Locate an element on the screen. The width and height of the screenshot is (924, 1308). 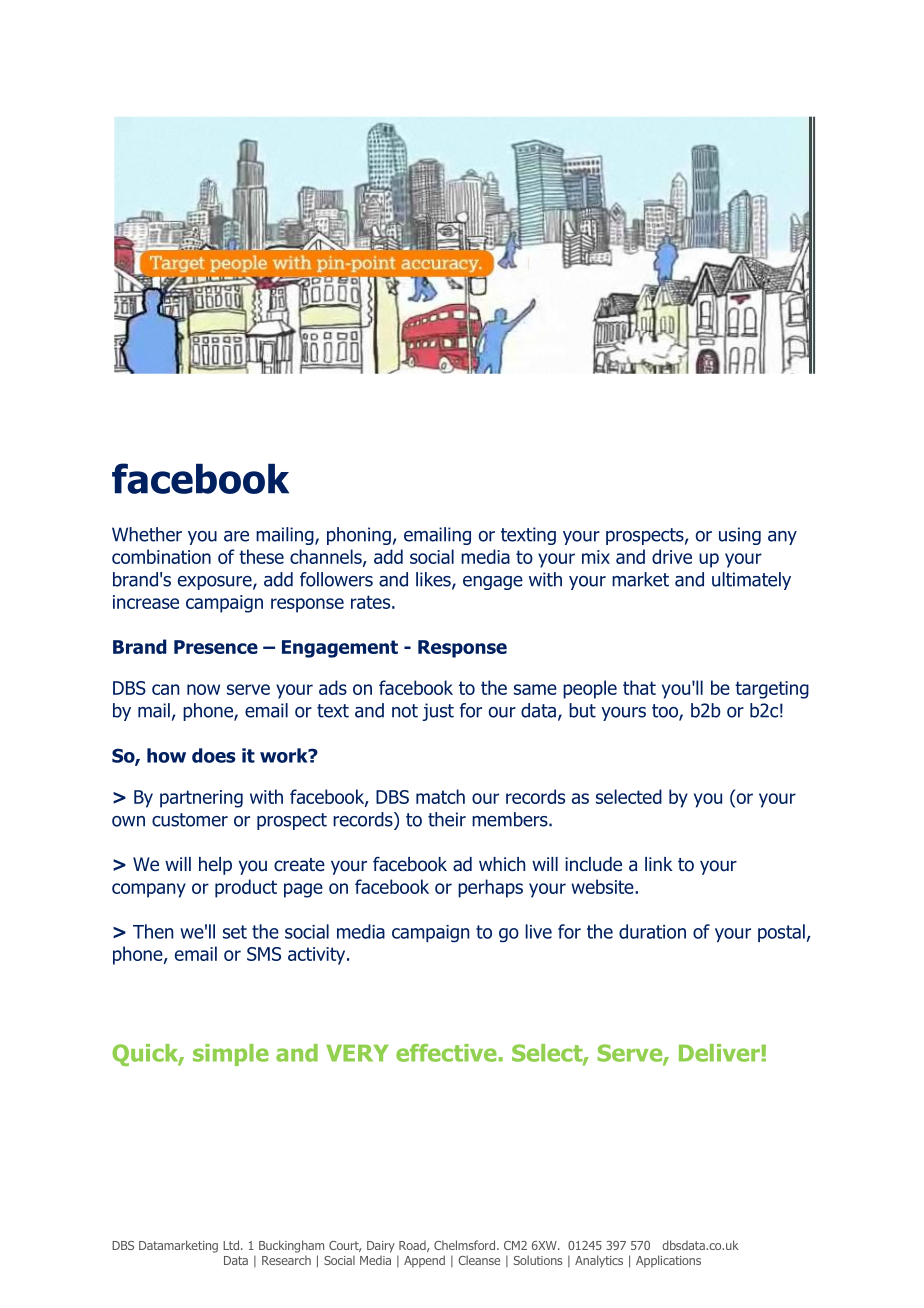
combination is located at coordinates (161, 556).
